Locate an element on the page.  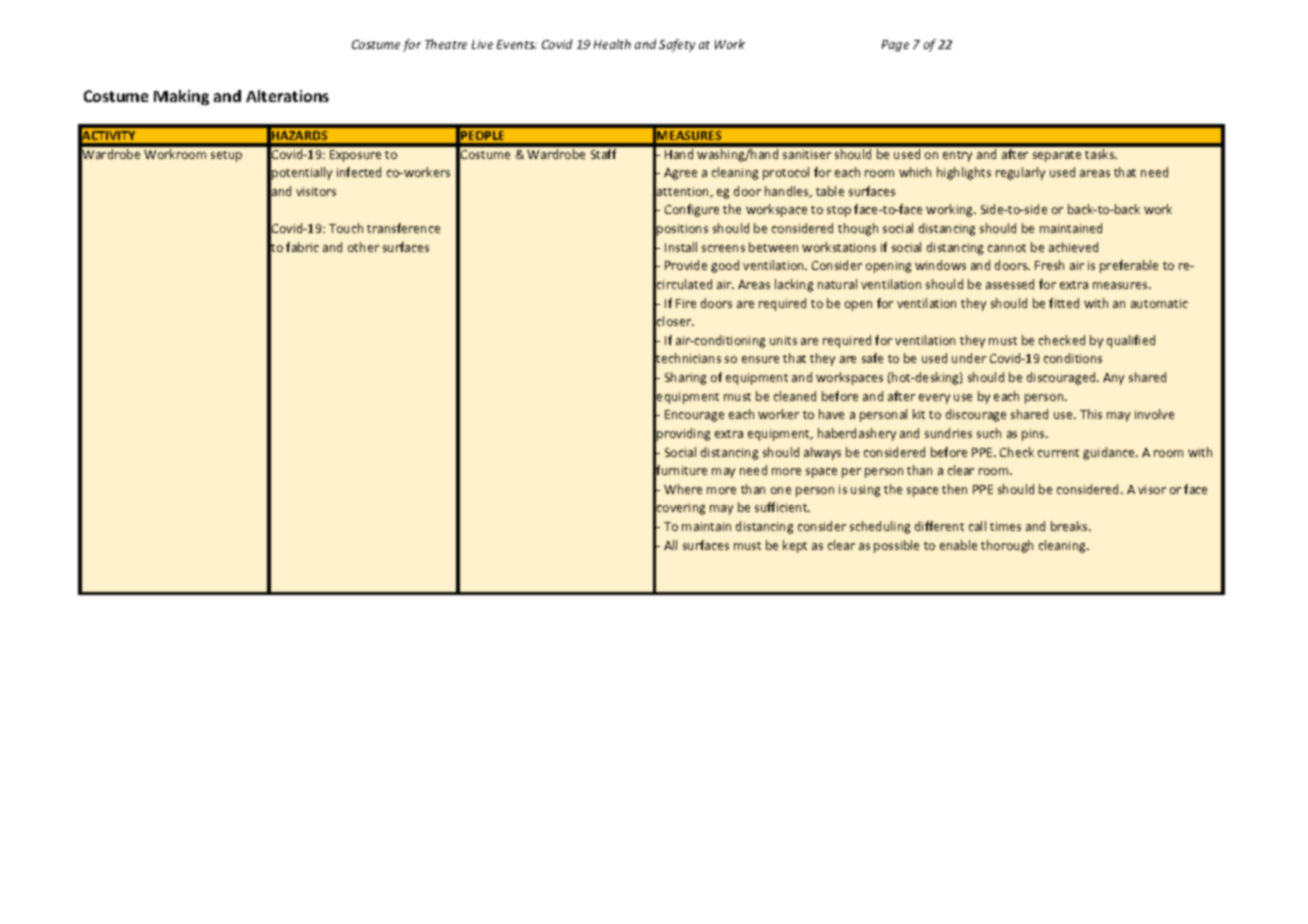
Alterations is located at coordinates (287, 96).
